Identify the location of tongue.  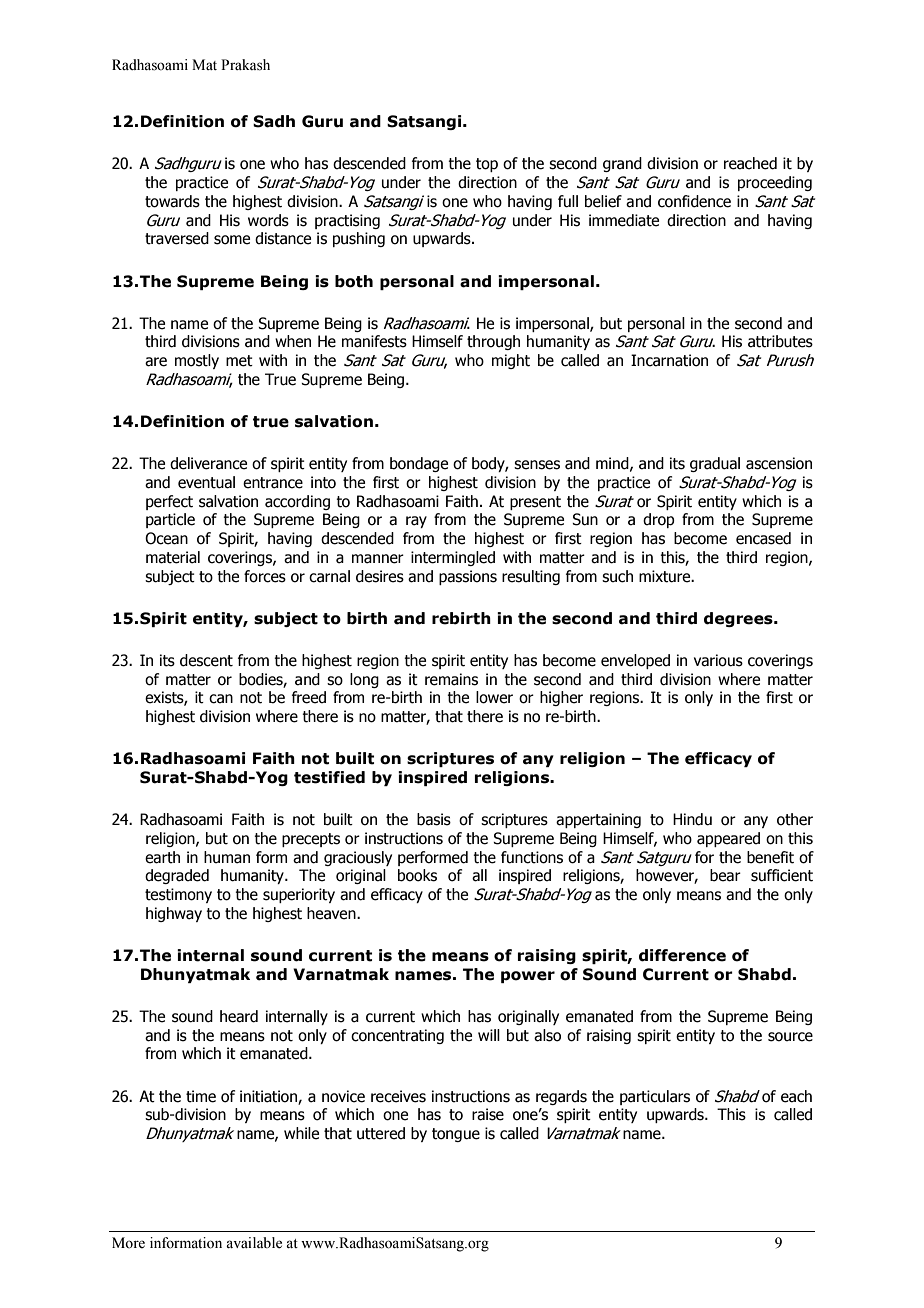
(456, 1135).
